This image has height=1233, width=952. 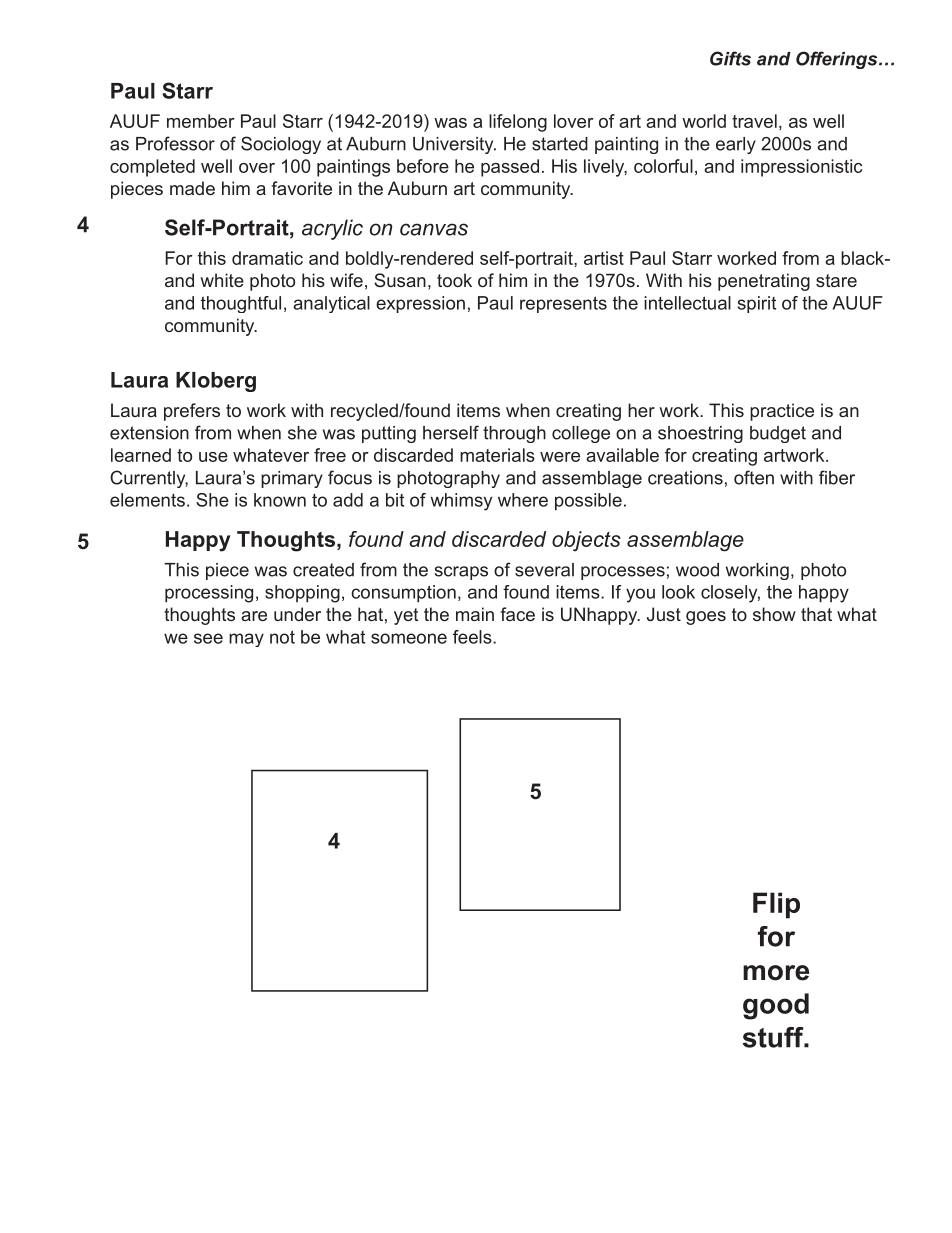 I want to click on may, so click(x=246, y=640).
